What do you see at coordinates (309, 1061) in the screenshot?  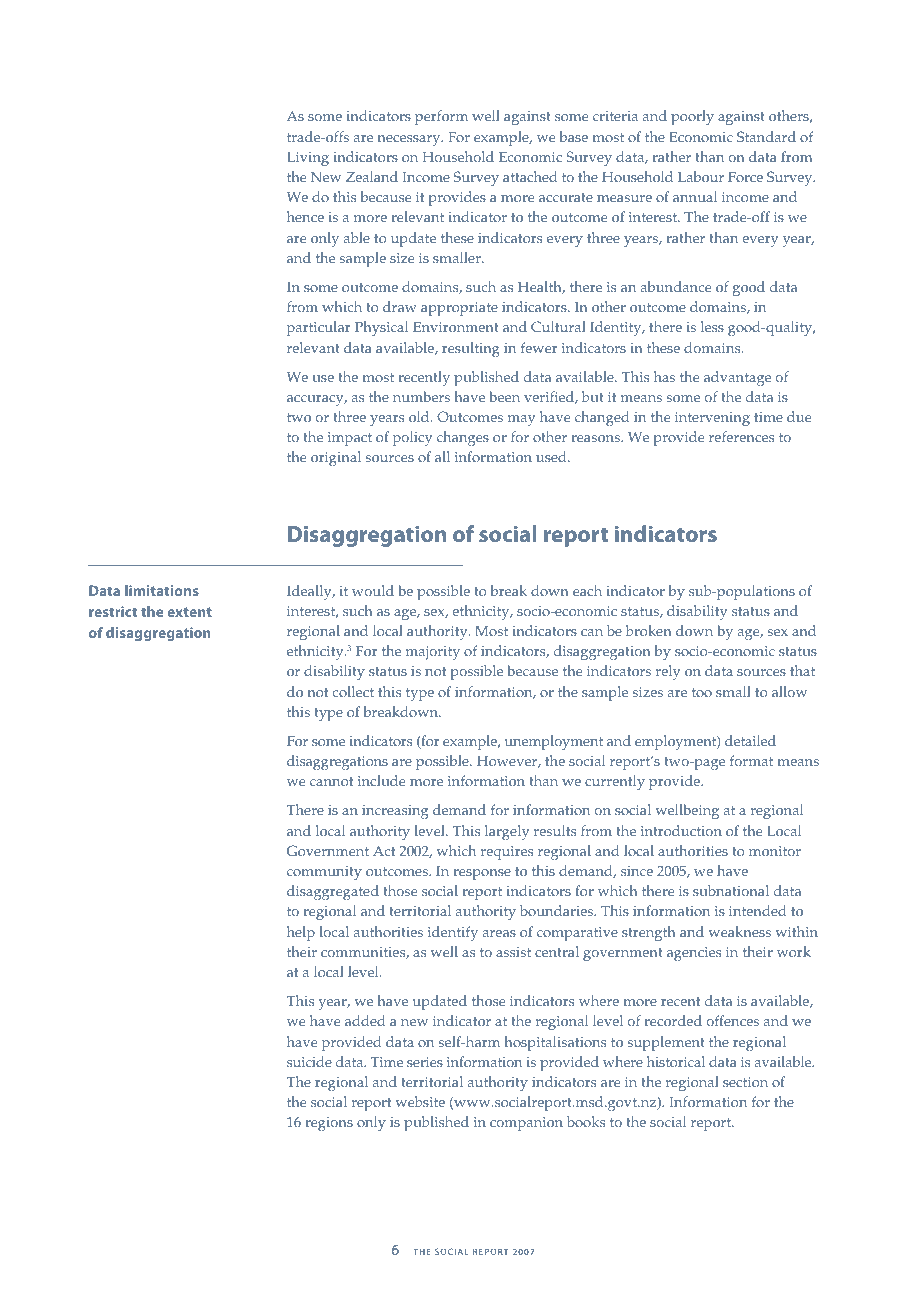 I see `suicide` at bounding box center [309, 1061].
